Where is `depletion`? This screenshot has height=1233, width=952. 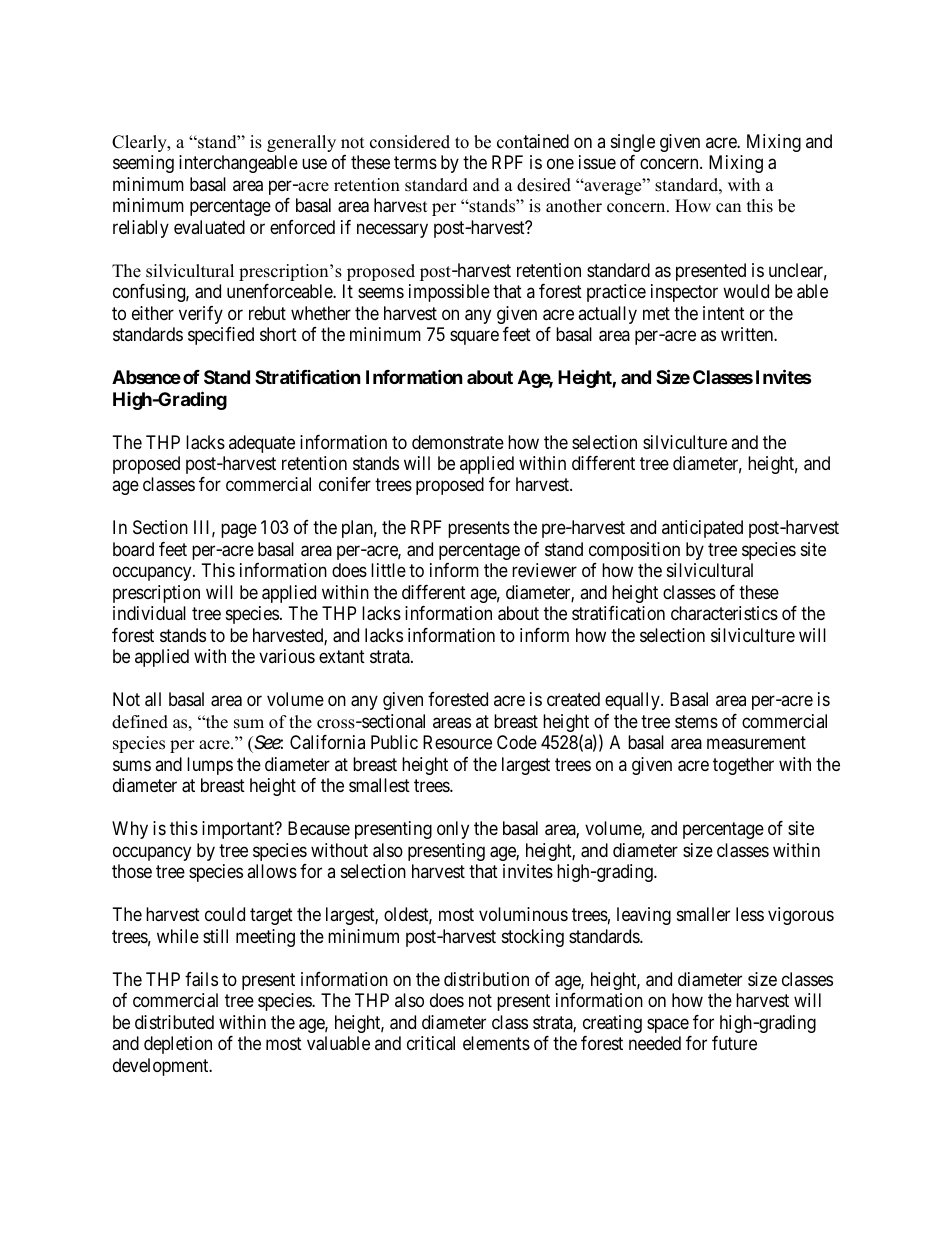
depletion is located at coordinates (178, 1045).
